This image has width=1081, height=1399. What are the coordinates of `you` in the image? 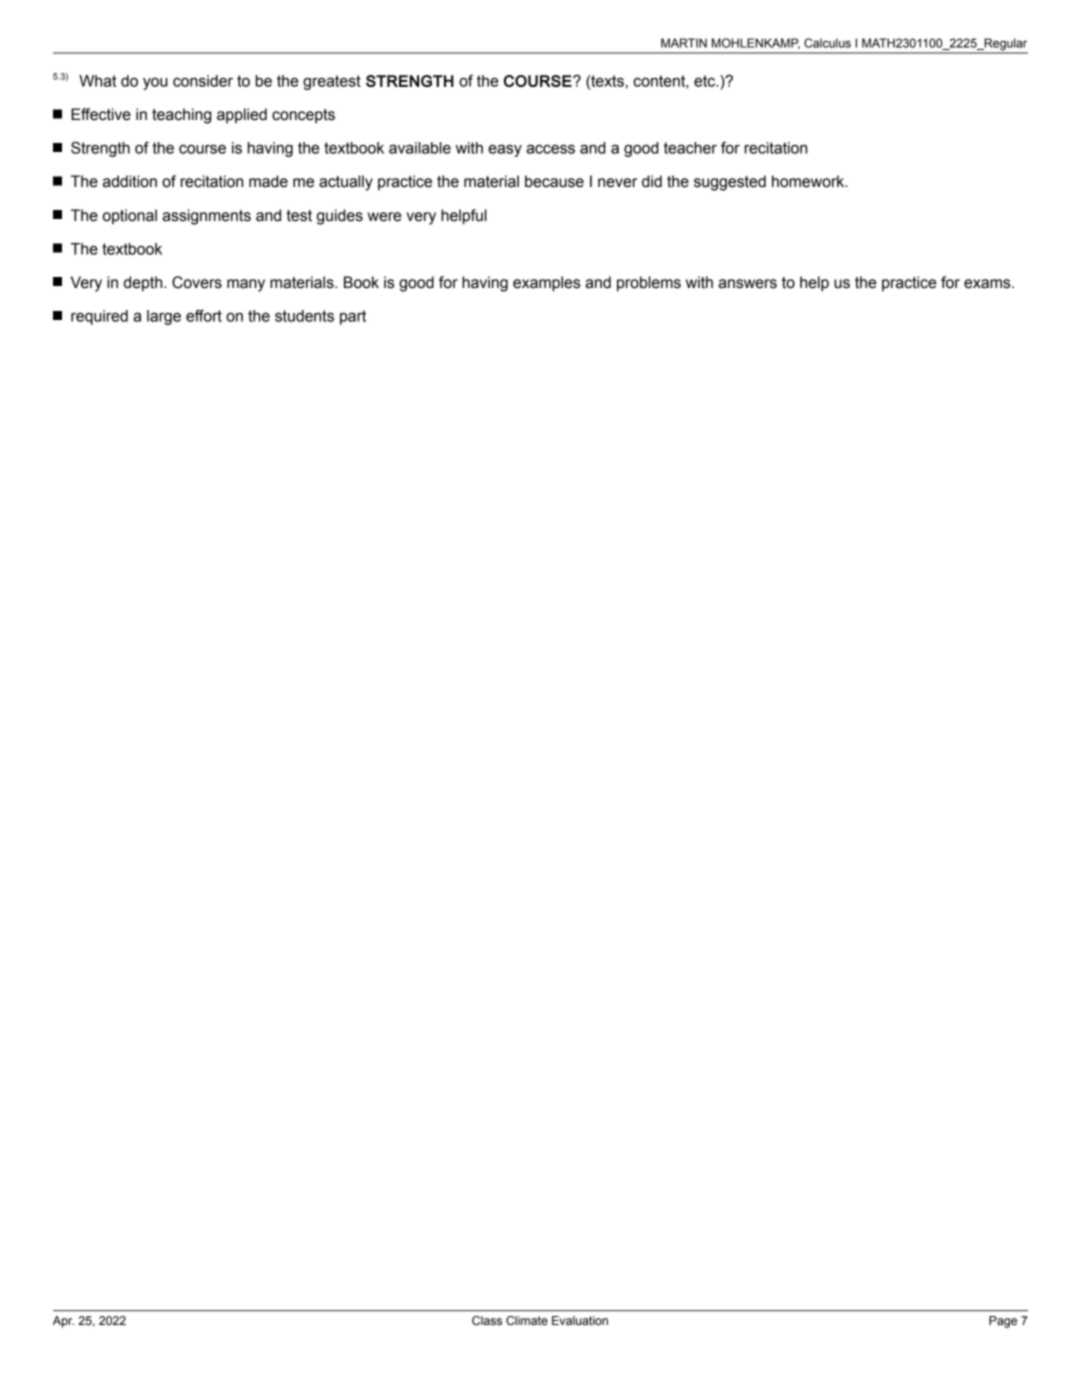 It's located at (155, 84).
